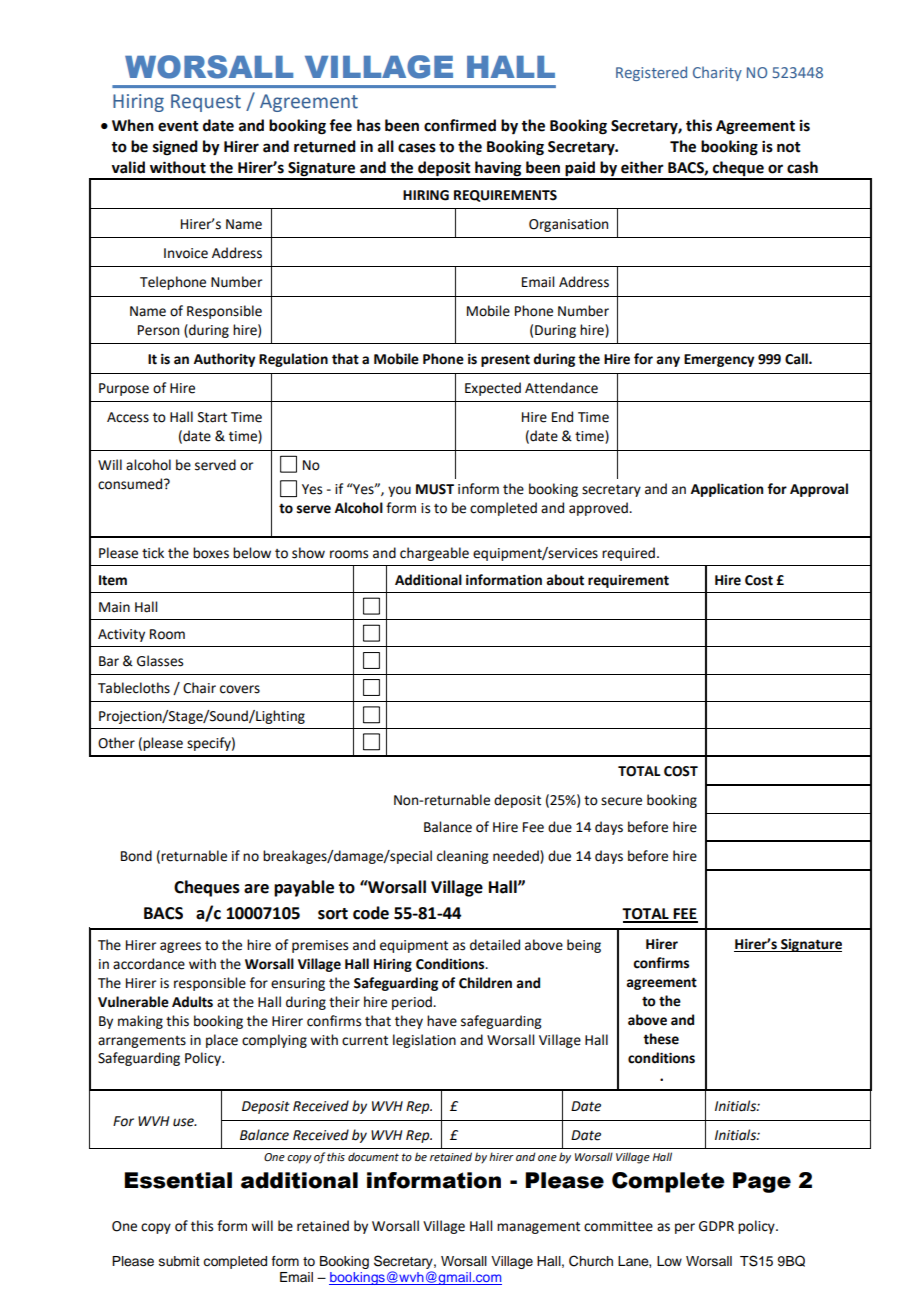 This screenshot has height=1307, width=924. Describe the element at coordinates (538, 1228) in the screenshot. I see `management` at that location.
